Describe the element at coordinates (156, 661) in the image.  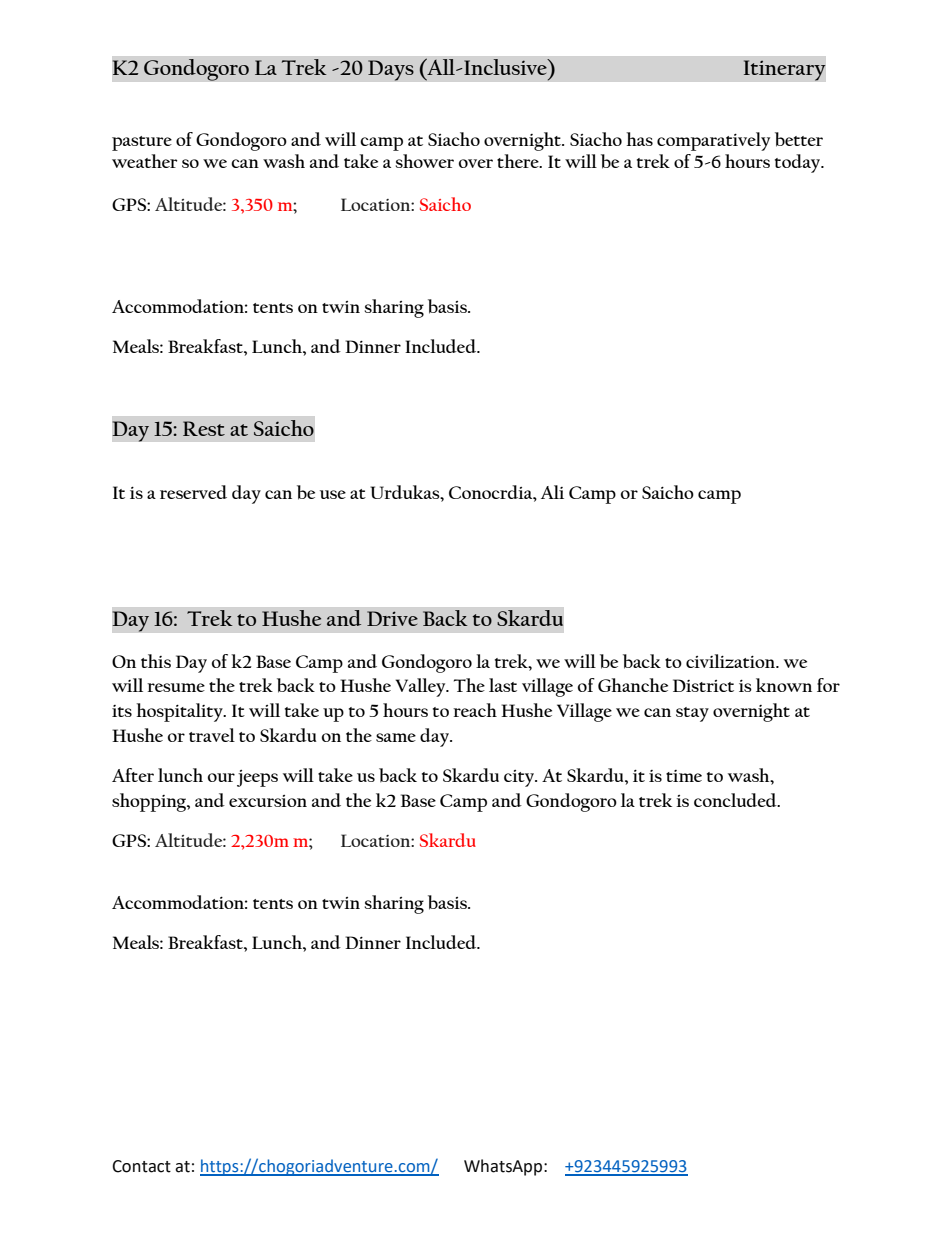
I see `this` at that location.
